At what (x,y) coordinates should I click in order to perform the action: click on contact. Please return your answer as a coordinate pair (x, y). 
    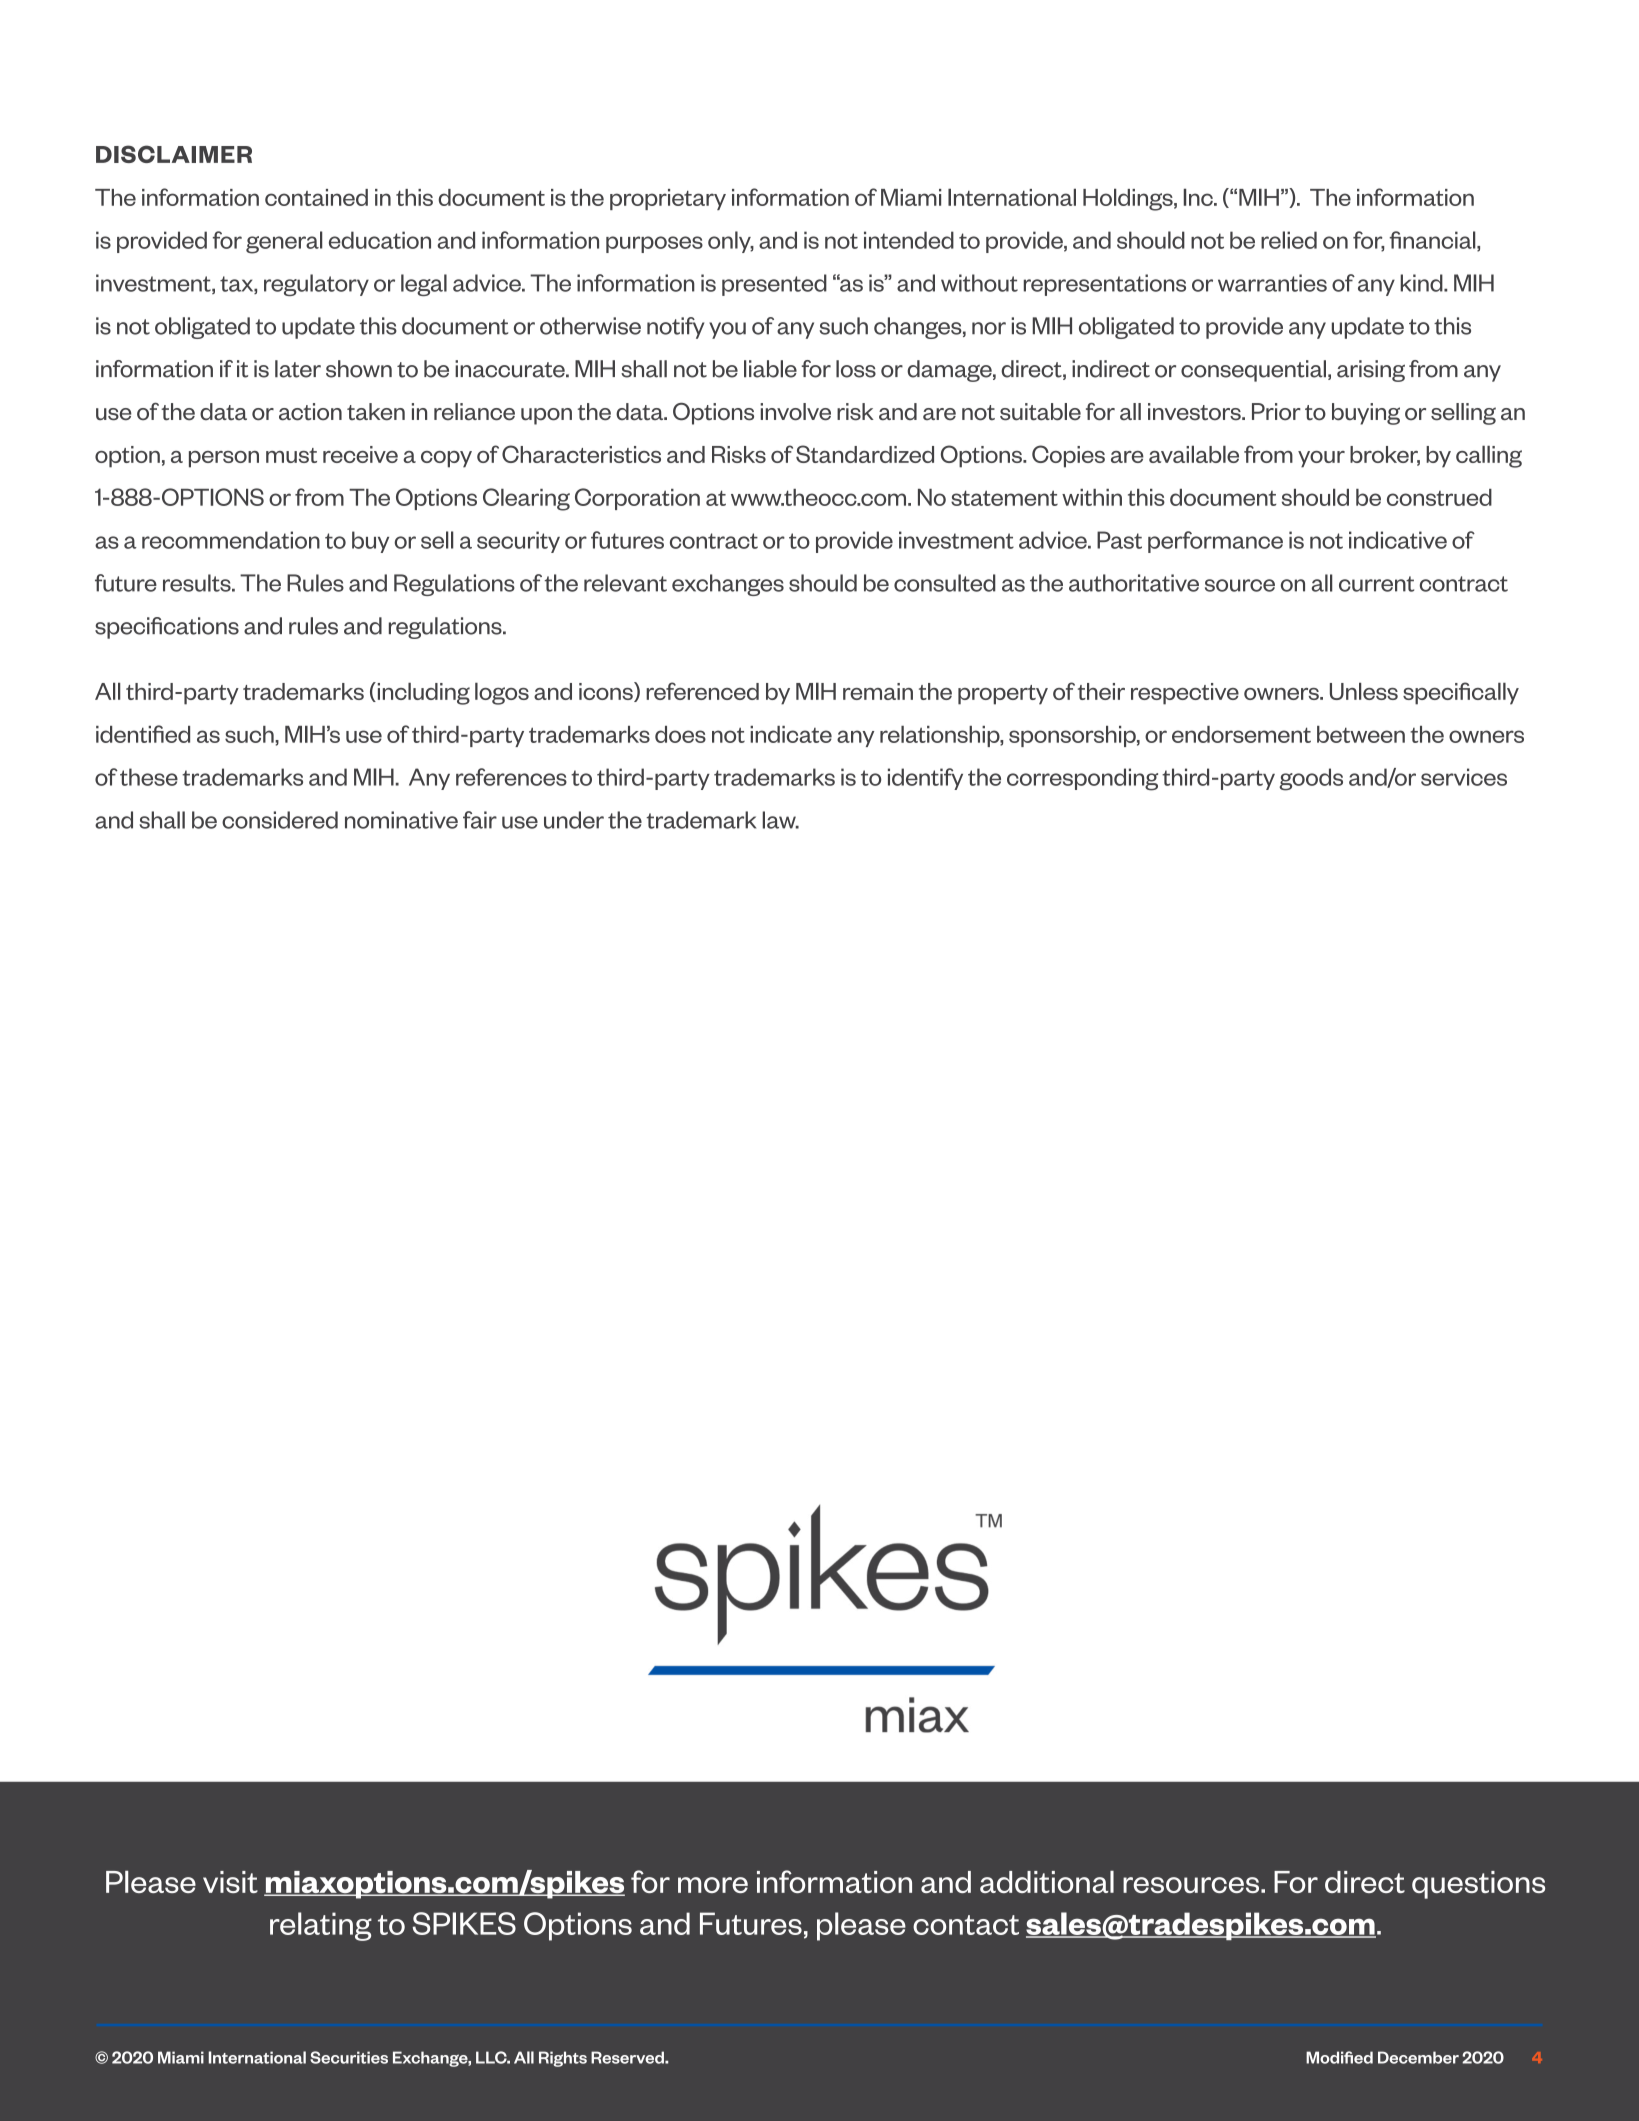
    Looking at the image, I should click on (966, 1925).
